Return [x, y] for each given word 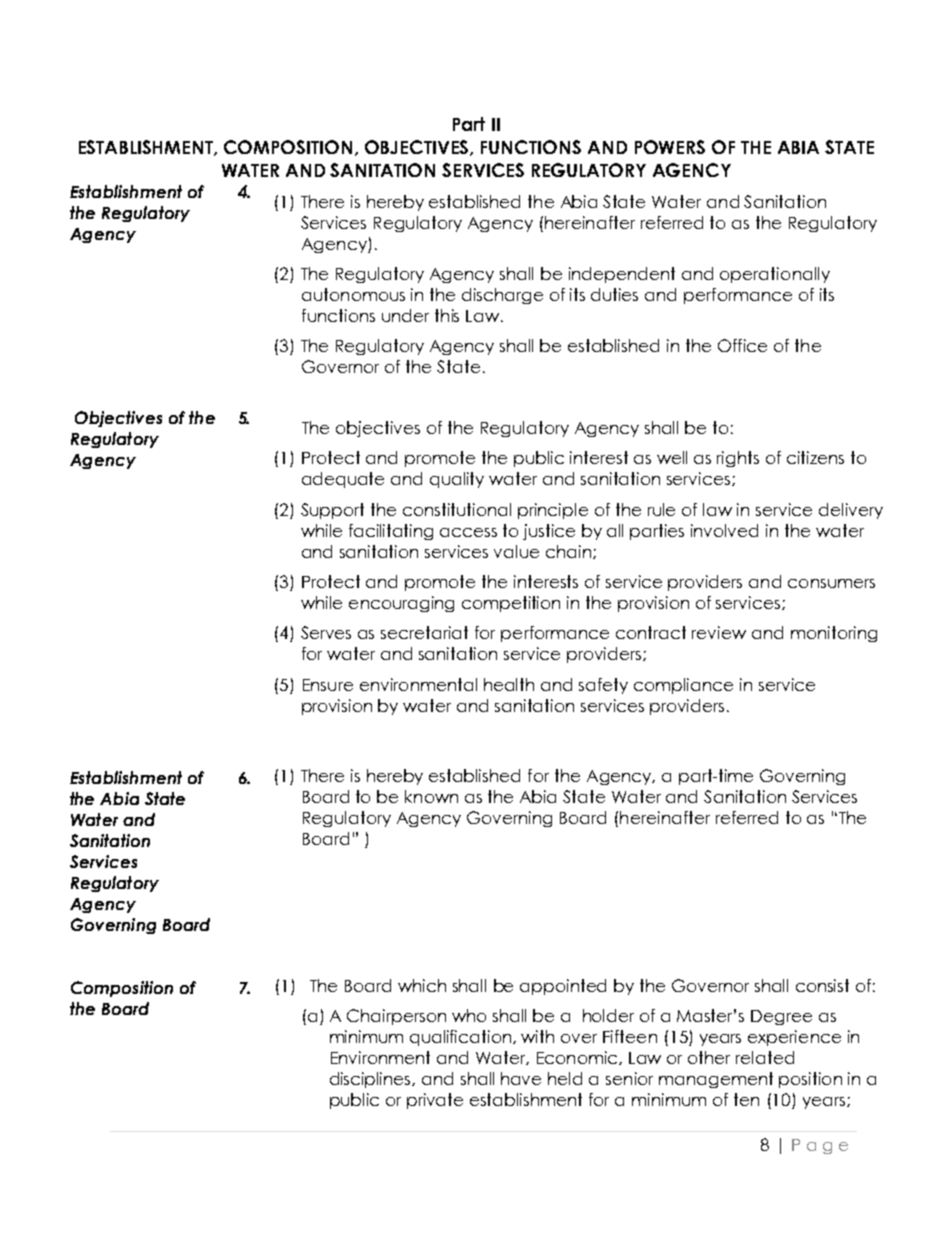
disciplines [372, 1080]
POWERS [670, 147]
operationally [775, 275]
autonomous [353, 294]
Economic [578, 1058]
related [765, 1057]
